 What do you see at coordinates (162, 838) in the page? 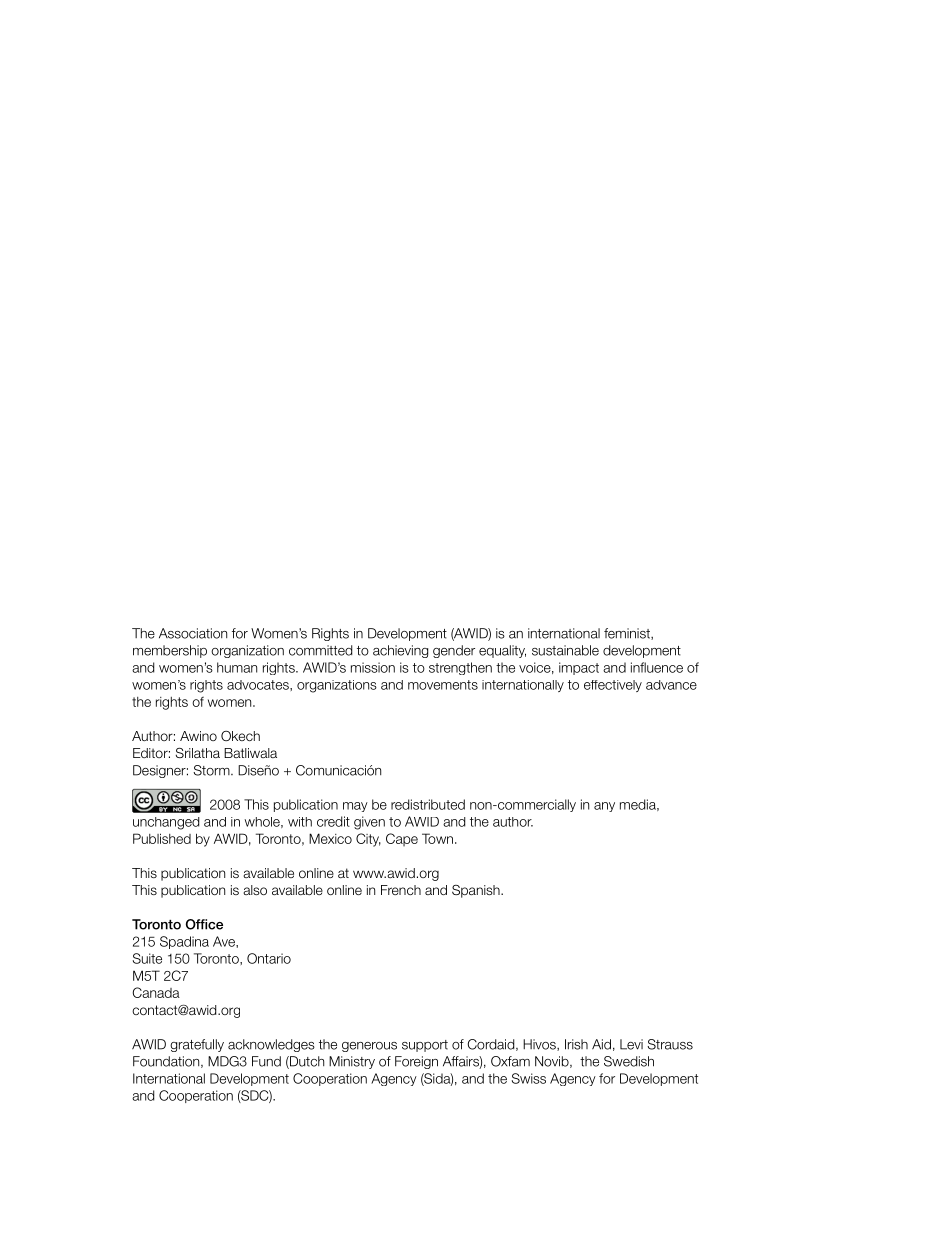
I see `Published` at bounding box center [162, 838].
